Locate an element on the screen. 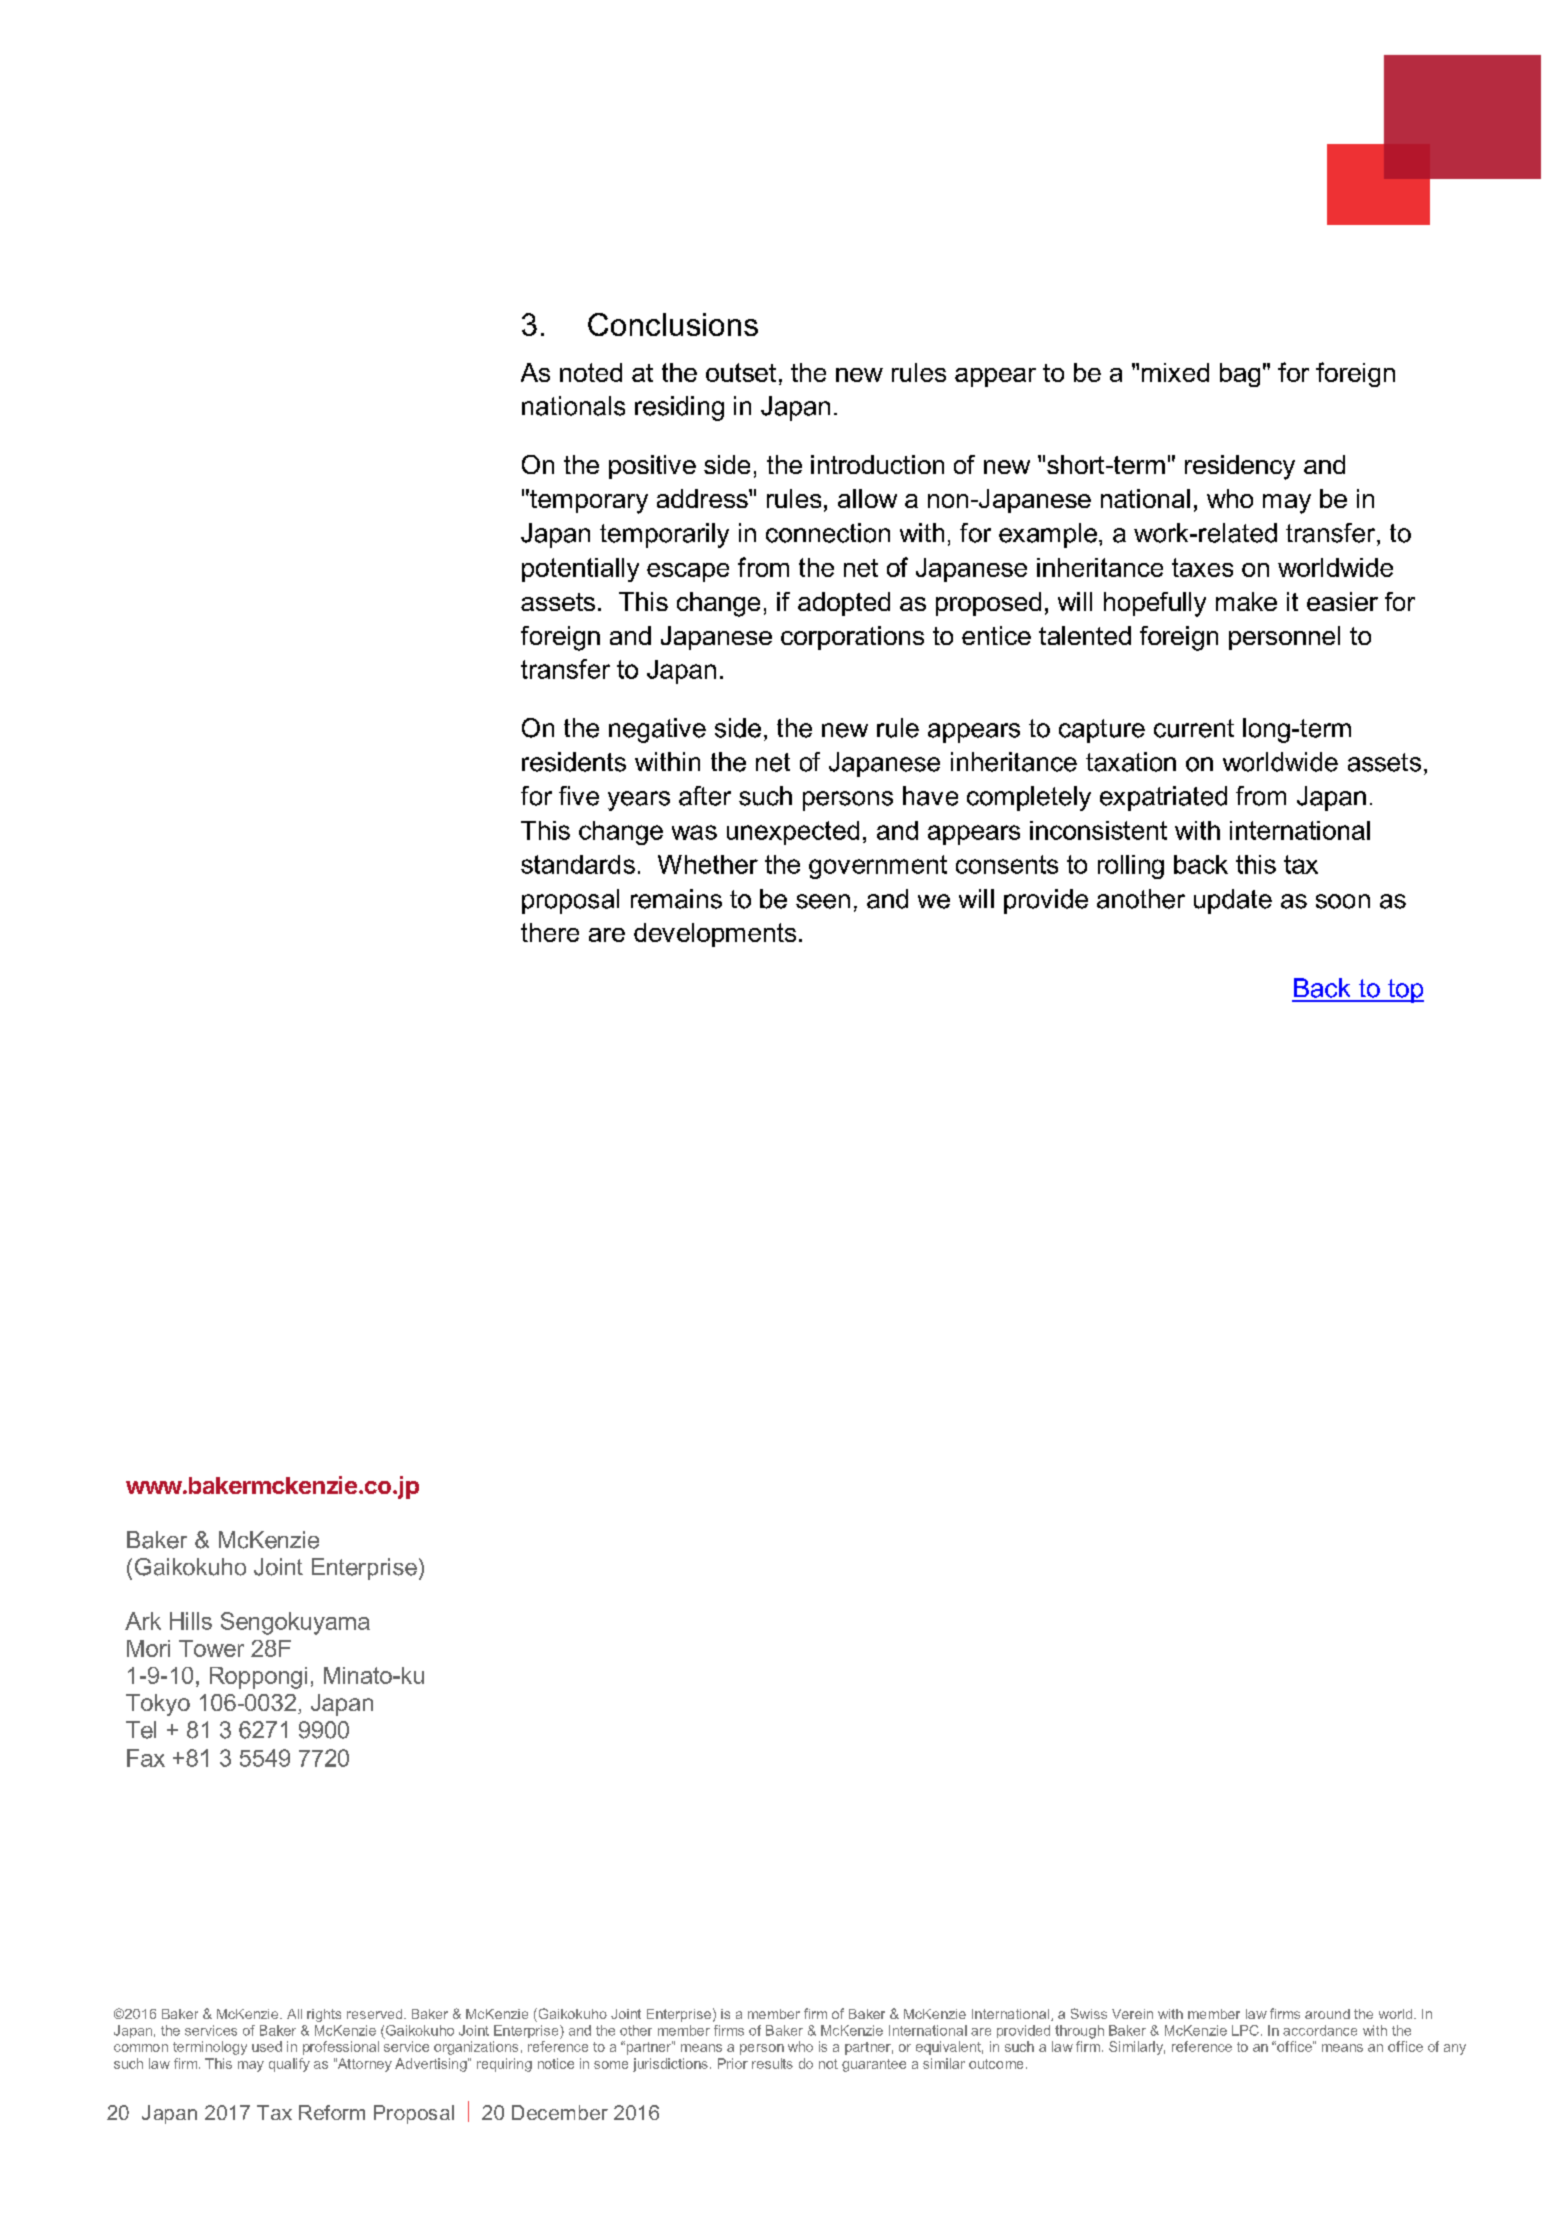 The width and height of the screenshot is (1565, 2214). bag is located at coordinates (1240, 375).
